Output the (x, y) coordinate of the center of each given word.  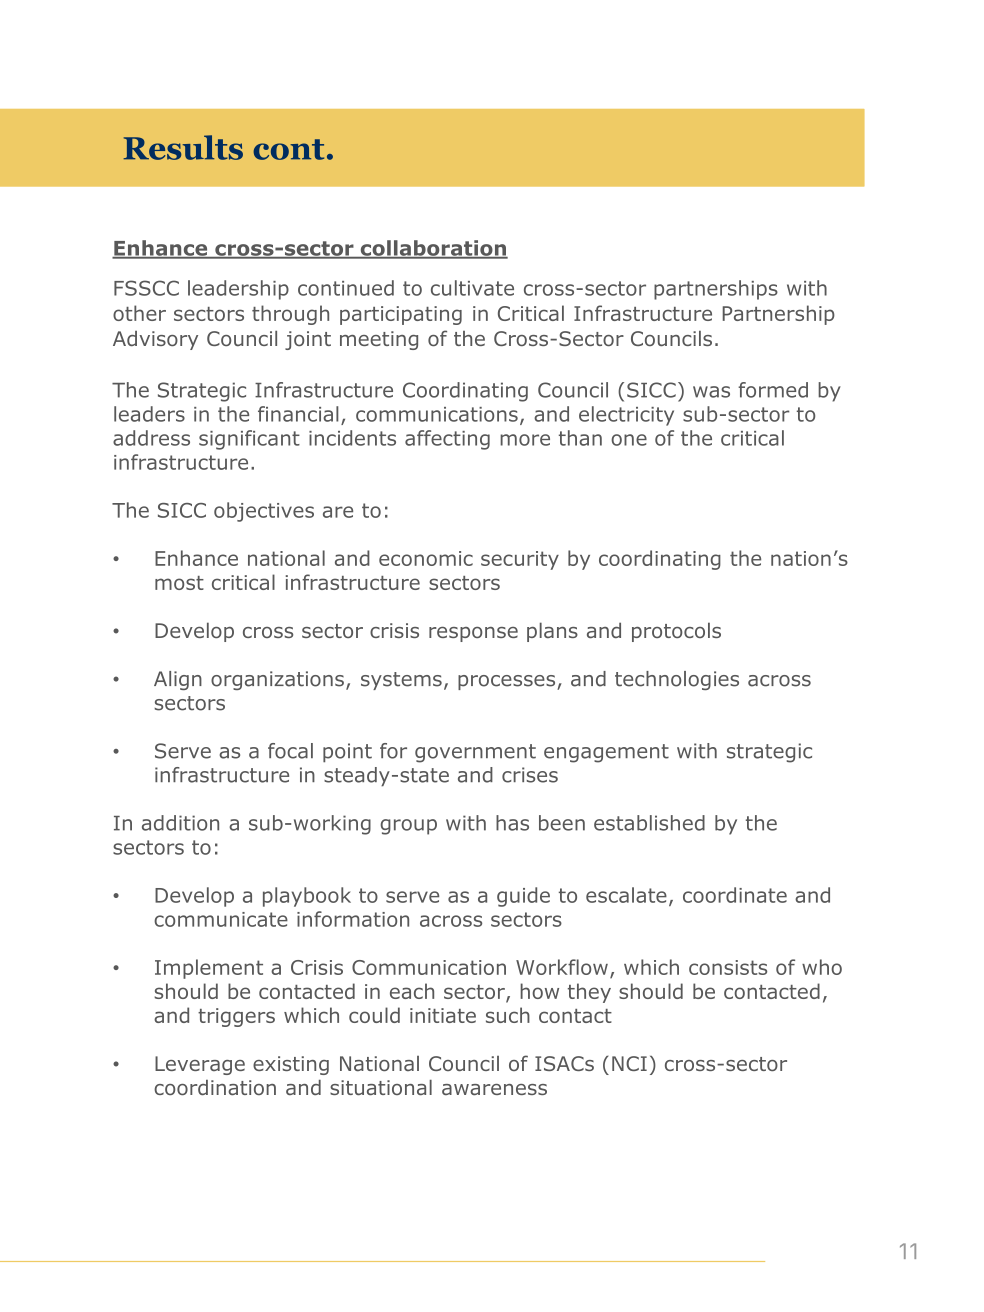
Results (183, 147)
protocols (676, 632)
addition (180, 823)
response (473, 634)
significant (249, 440)
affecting (447, 440)
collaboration (433, 249)
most (179, 583)
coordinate (735, 895)
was (711, 392)
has (512, 823)
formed (773, 390)
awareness (494, 1089)
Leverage (200, 1065)
